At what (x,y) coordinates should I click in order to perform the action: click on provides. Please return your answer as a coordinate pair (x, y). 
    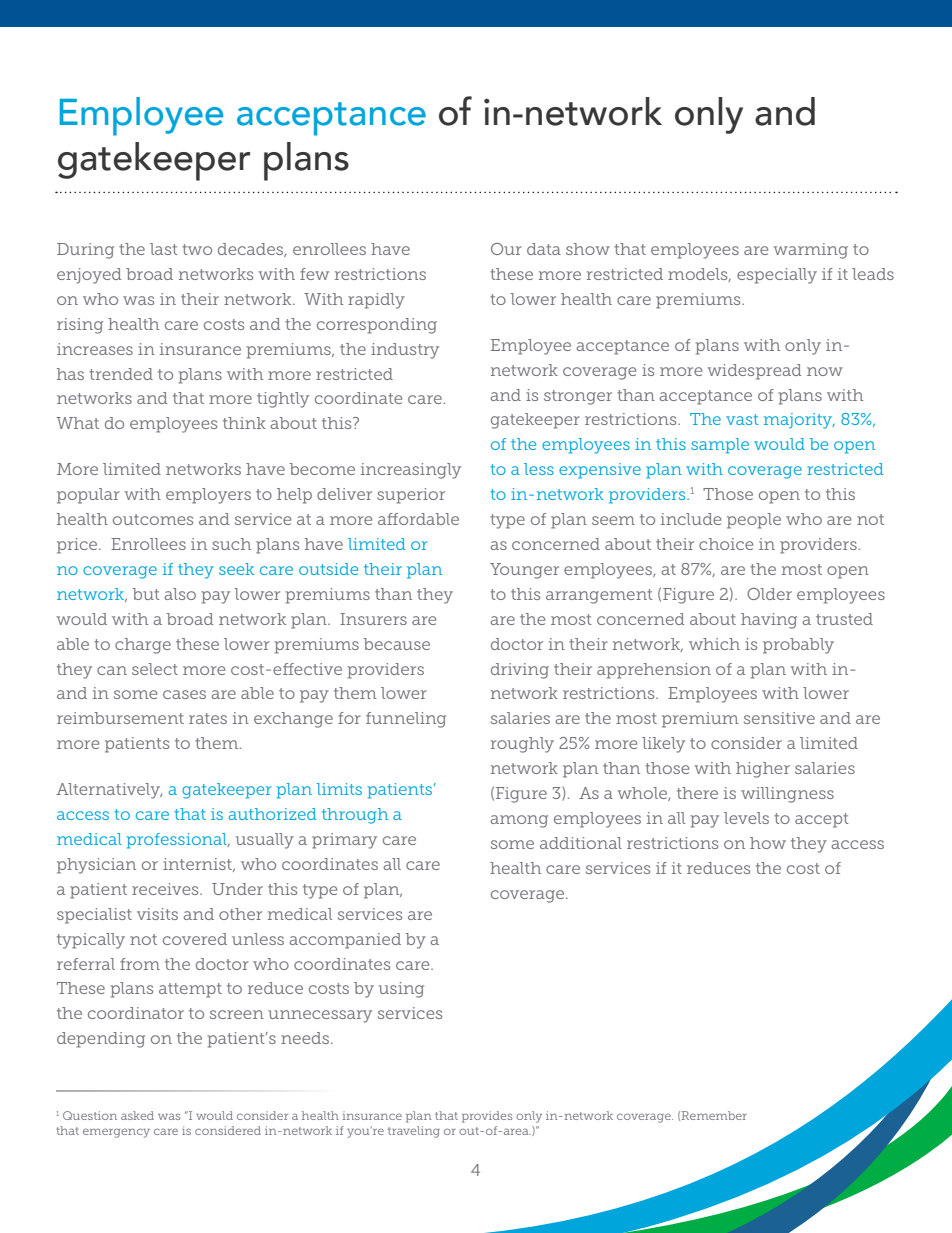
    Looking at the image, I should click on (487, 1117).
